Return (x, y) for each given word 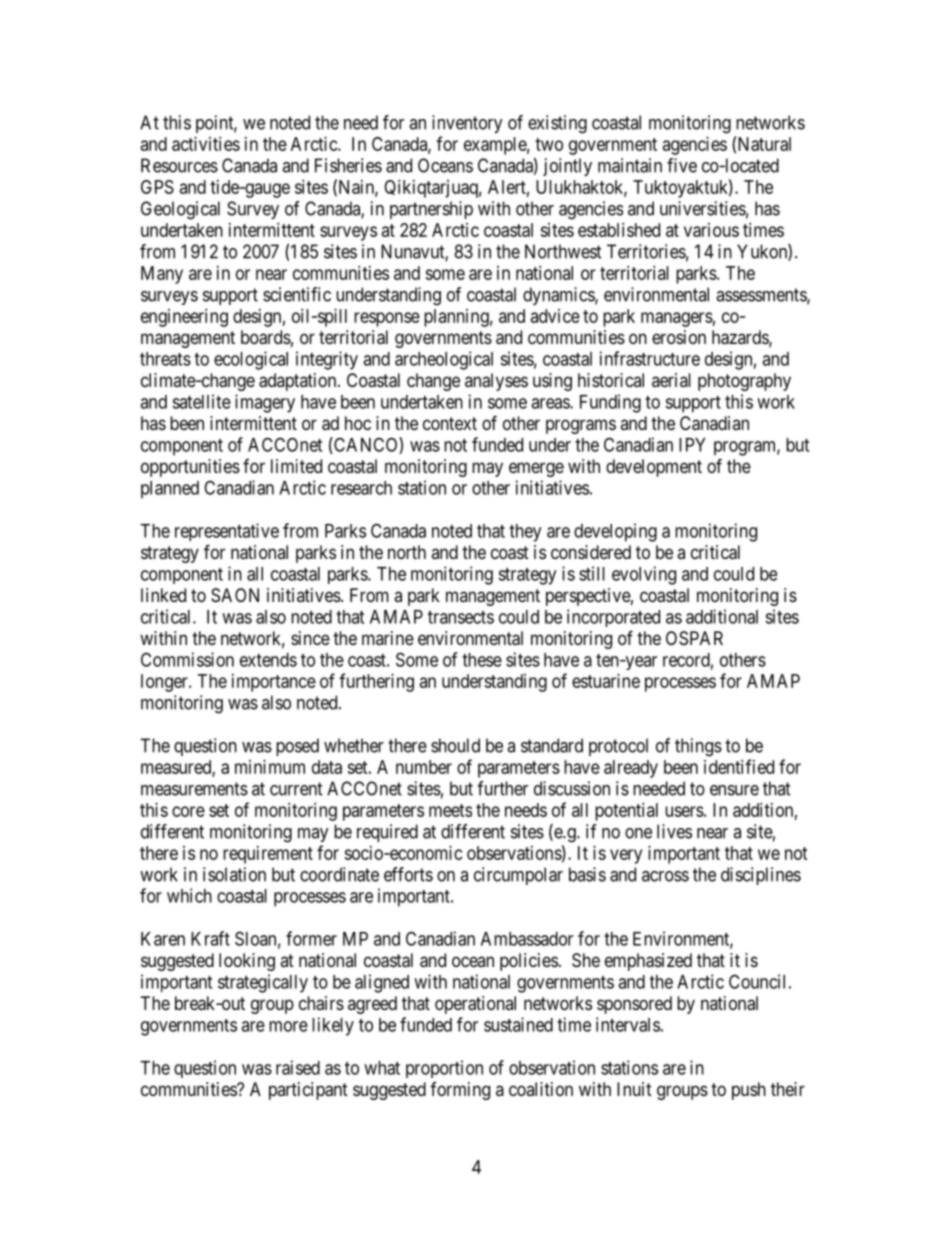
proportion (444, 1069)
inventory (467, 124)
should (455, 745)
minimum (270, 767)
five (682, 165)
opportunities (190, 468)
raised (298, 1067)
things (698, 747)
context (450, 423)
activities (206, 144)
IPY (692, 445)
